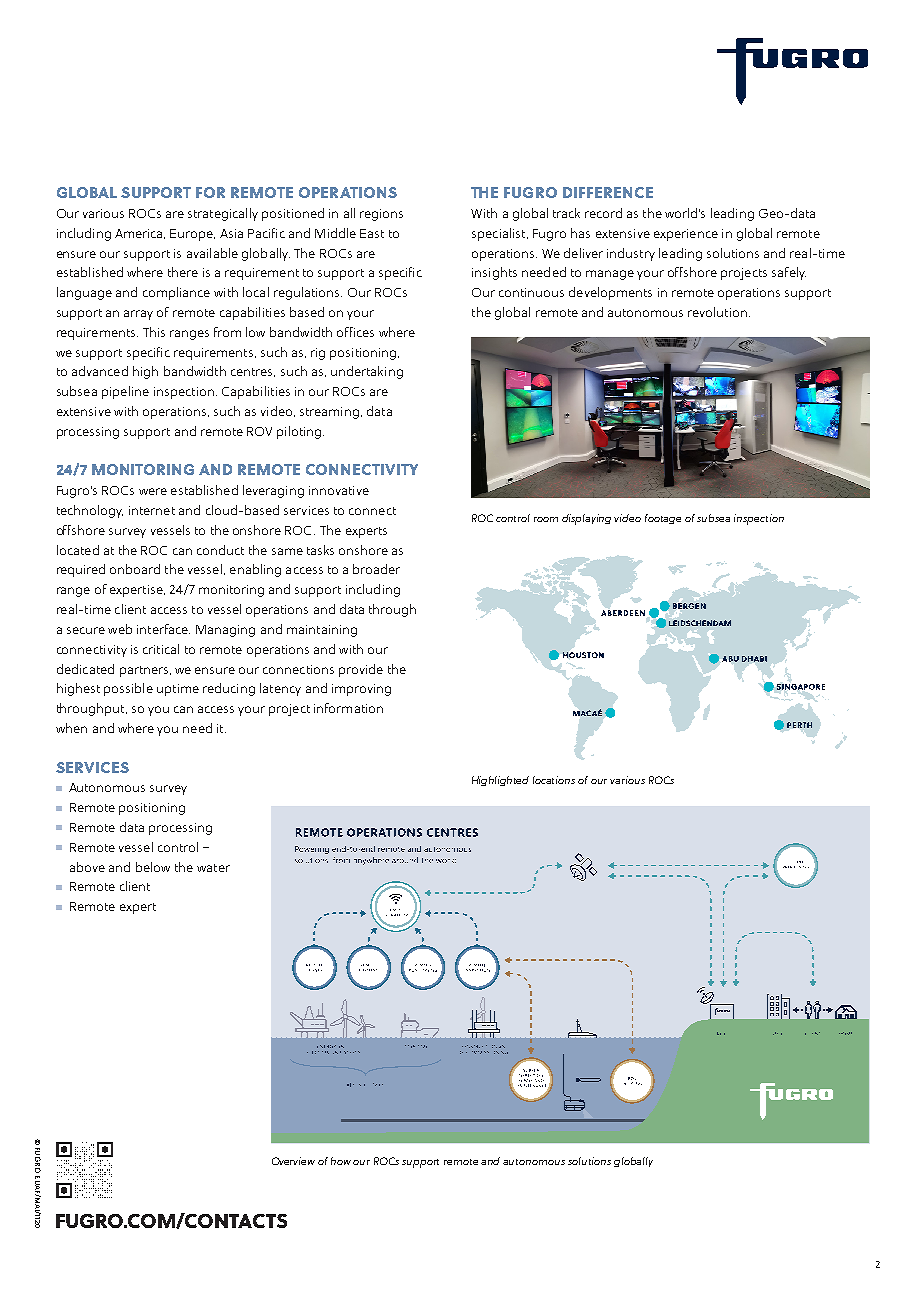  What do you see at coordinates (376, 569) in the page?
I see `broader` at bounding box center [376, 569].
